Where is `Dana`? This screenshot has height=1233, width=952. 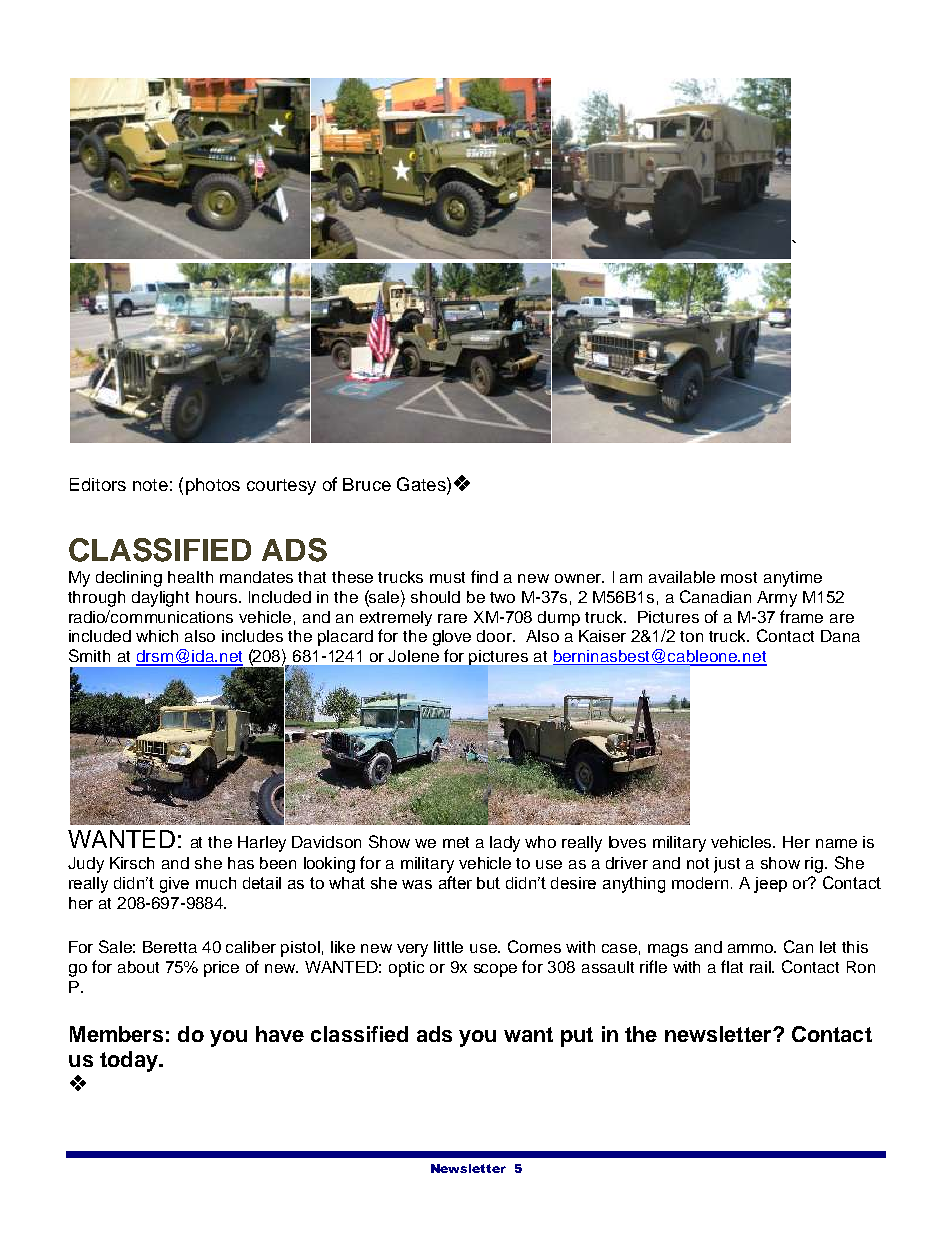 Dana is located at coordinates (840, 636).
